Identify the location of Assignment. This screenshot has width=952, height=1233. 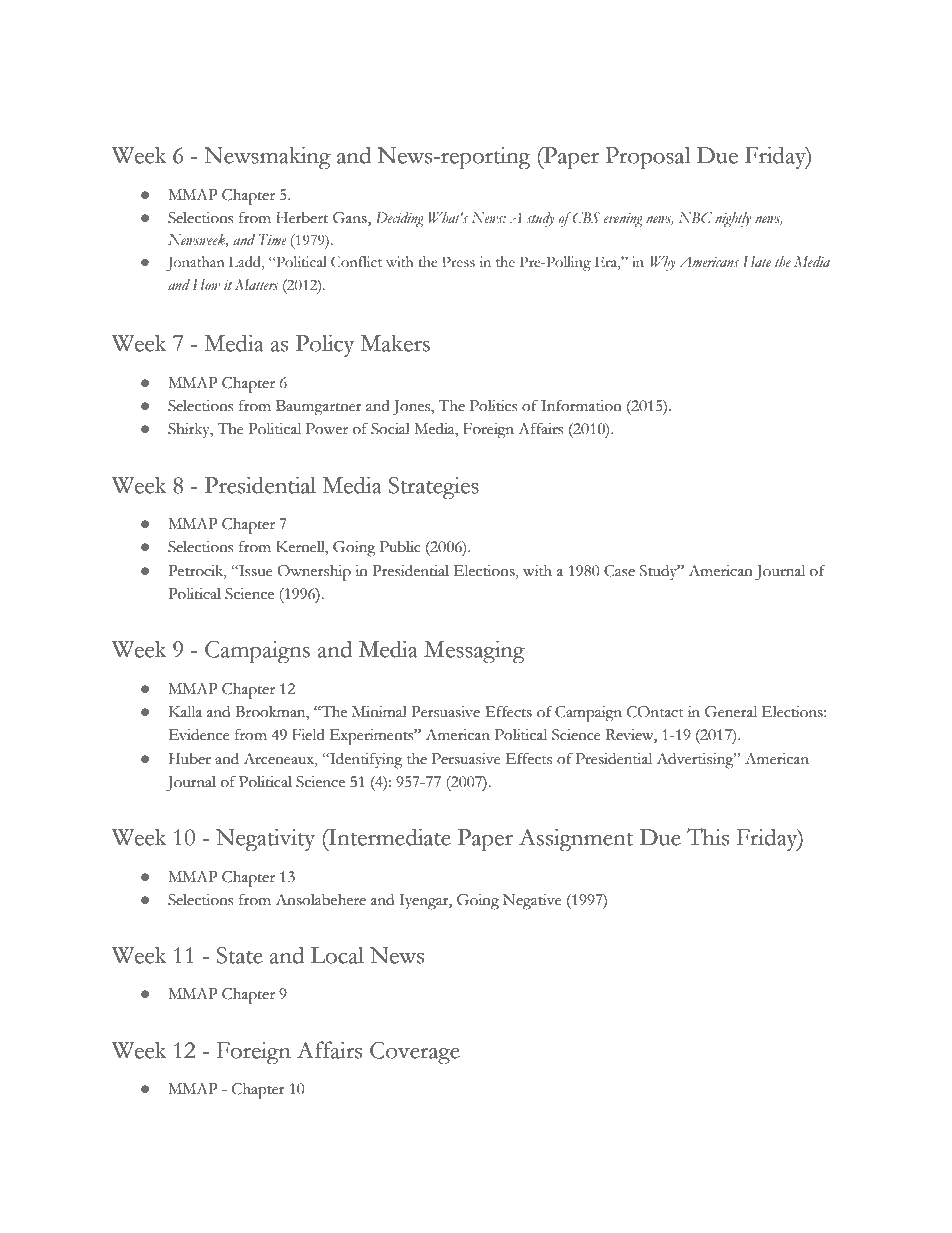
(576, 840).
